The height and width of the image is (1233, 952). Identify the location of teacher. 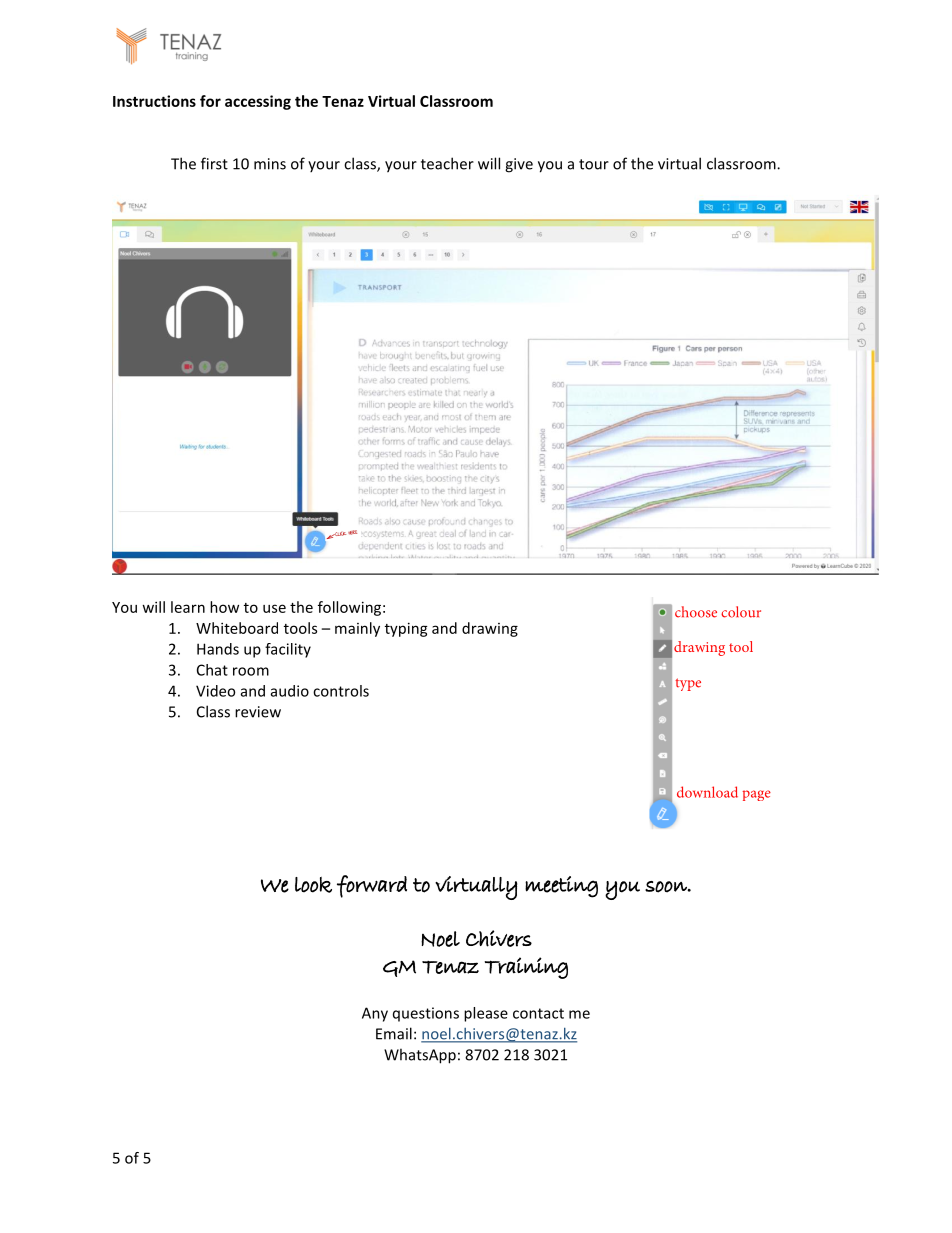
(447, 163).
